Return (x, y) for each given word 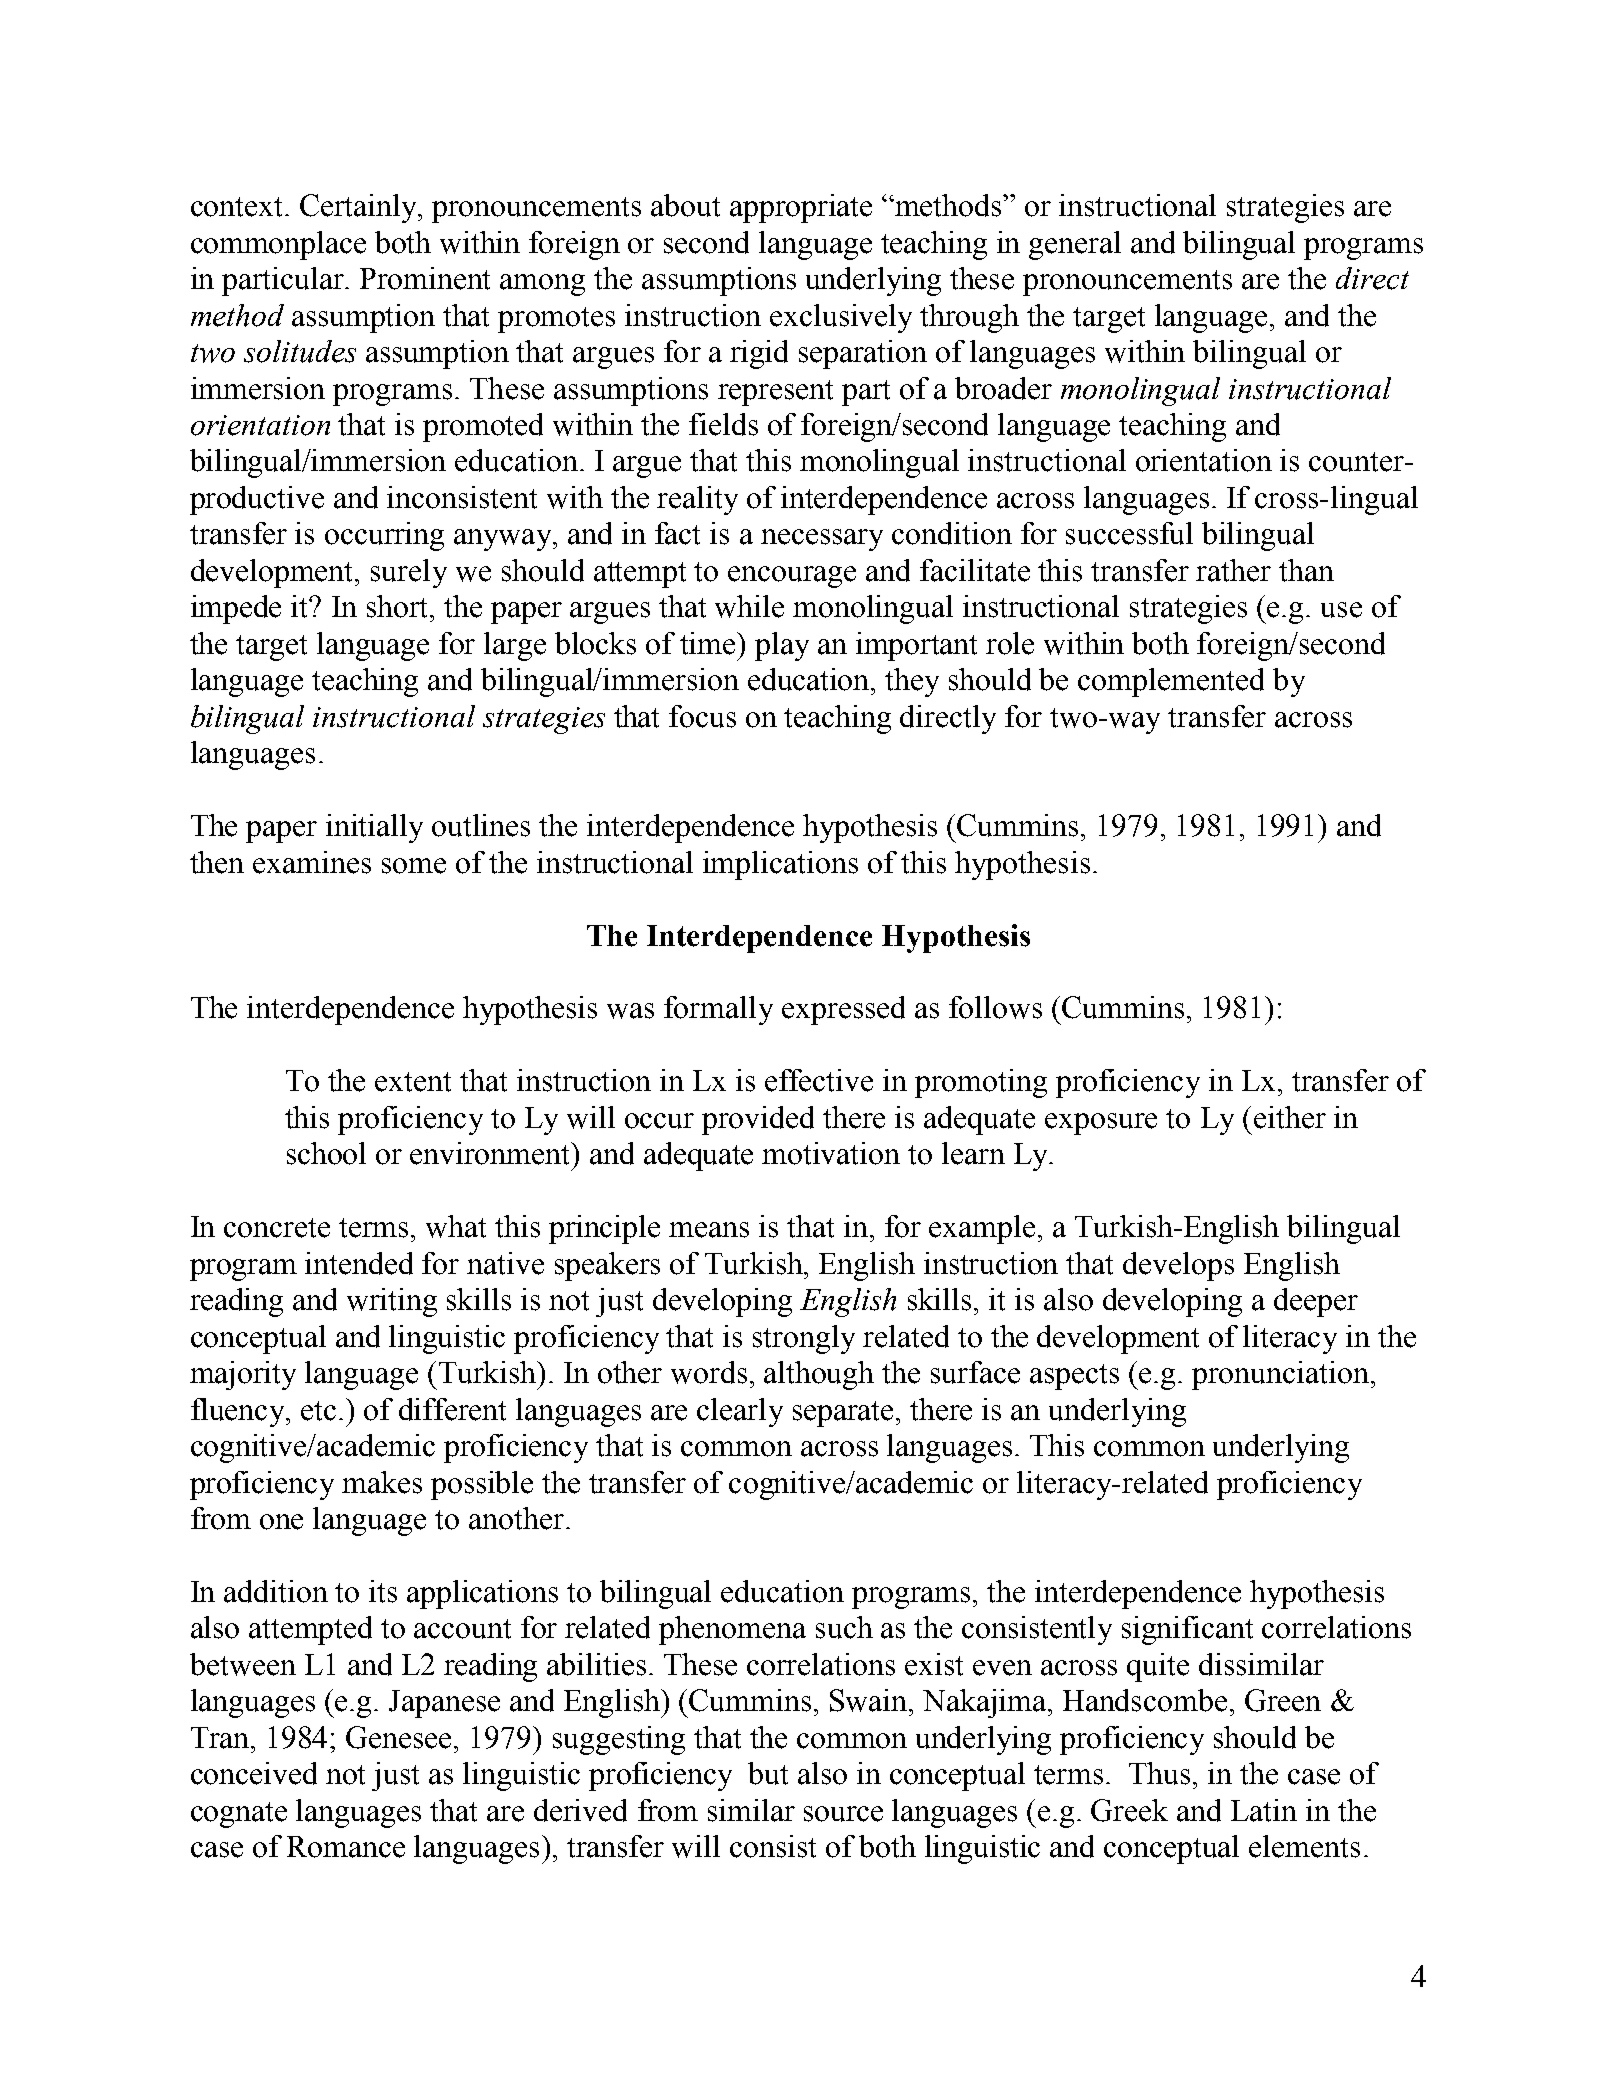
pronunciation (1280, 1375)
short (399, 606)
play (782, 646)
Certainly (360, 208)
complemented (1171, 682)
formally (718, 1010)
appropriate (801, 208)
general (1075, 245)
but (768, 1773)
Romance (346, 1847)
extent (413, 1082)
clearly (740, 1412)
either (1290, 1117)
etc (318, 1411)
